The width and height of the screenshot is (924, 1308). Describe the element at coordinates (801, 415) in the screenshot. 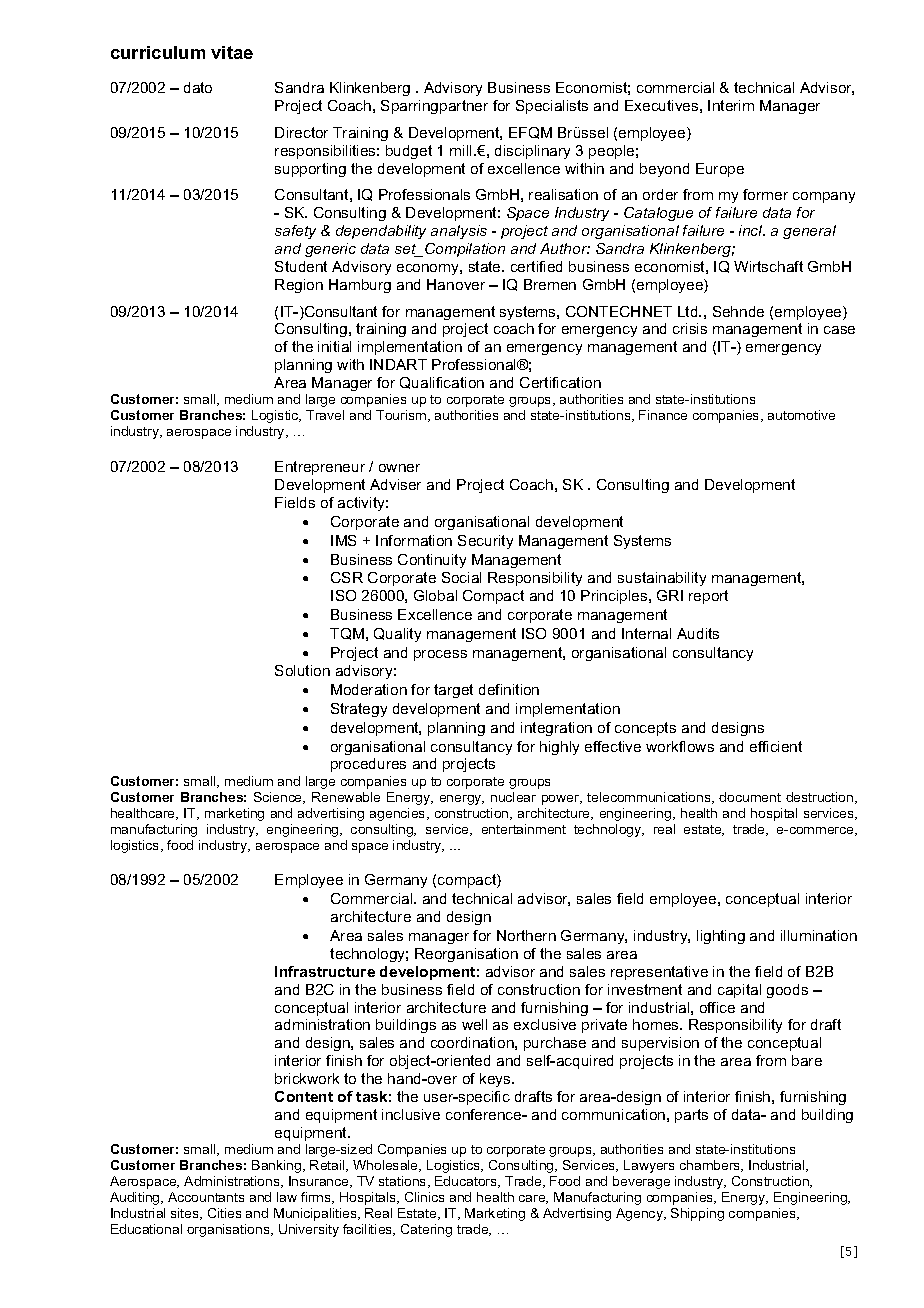

I see `automotive` at that location.
